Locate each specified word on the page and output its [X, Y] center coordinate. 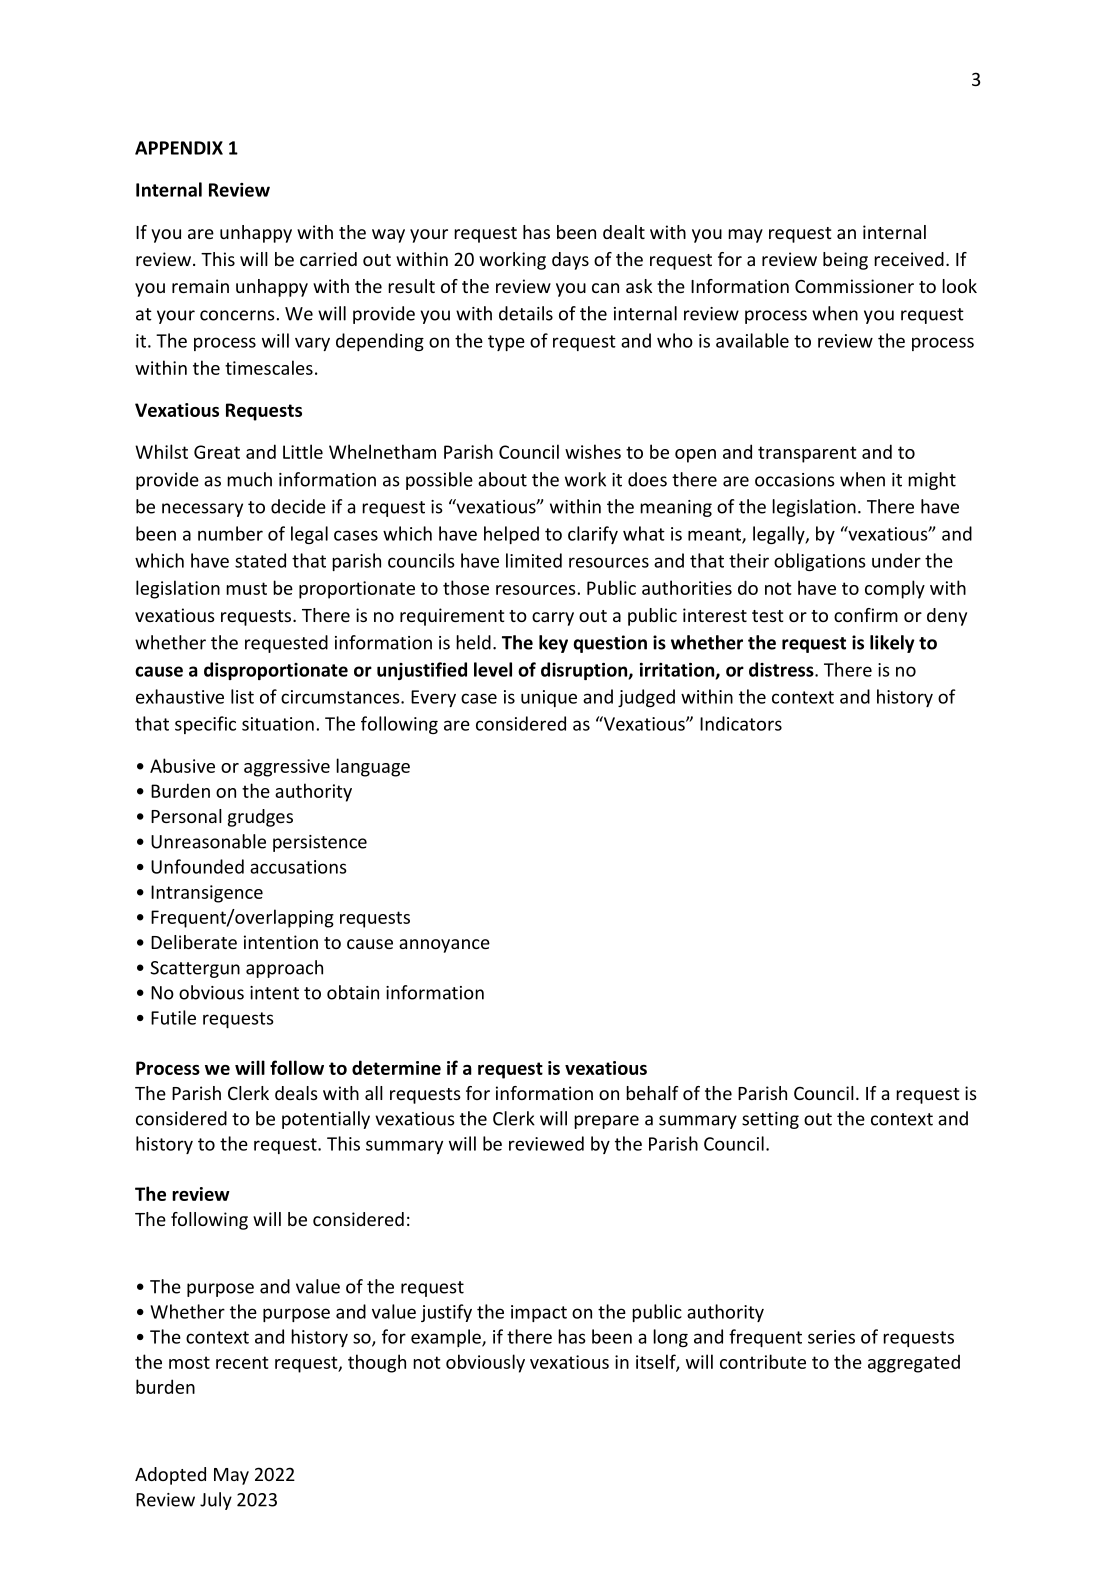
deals [296, 1093]
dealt [624, 232]
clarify [593, 535]
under [896, 560]
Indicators [741, 723]
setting [770, 1120]
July [216, 1501]
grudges [260, 818]
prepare [606, 1122]
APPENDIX [179, 148]
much [249, 479]
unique [549, 698]
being [845, 261]
